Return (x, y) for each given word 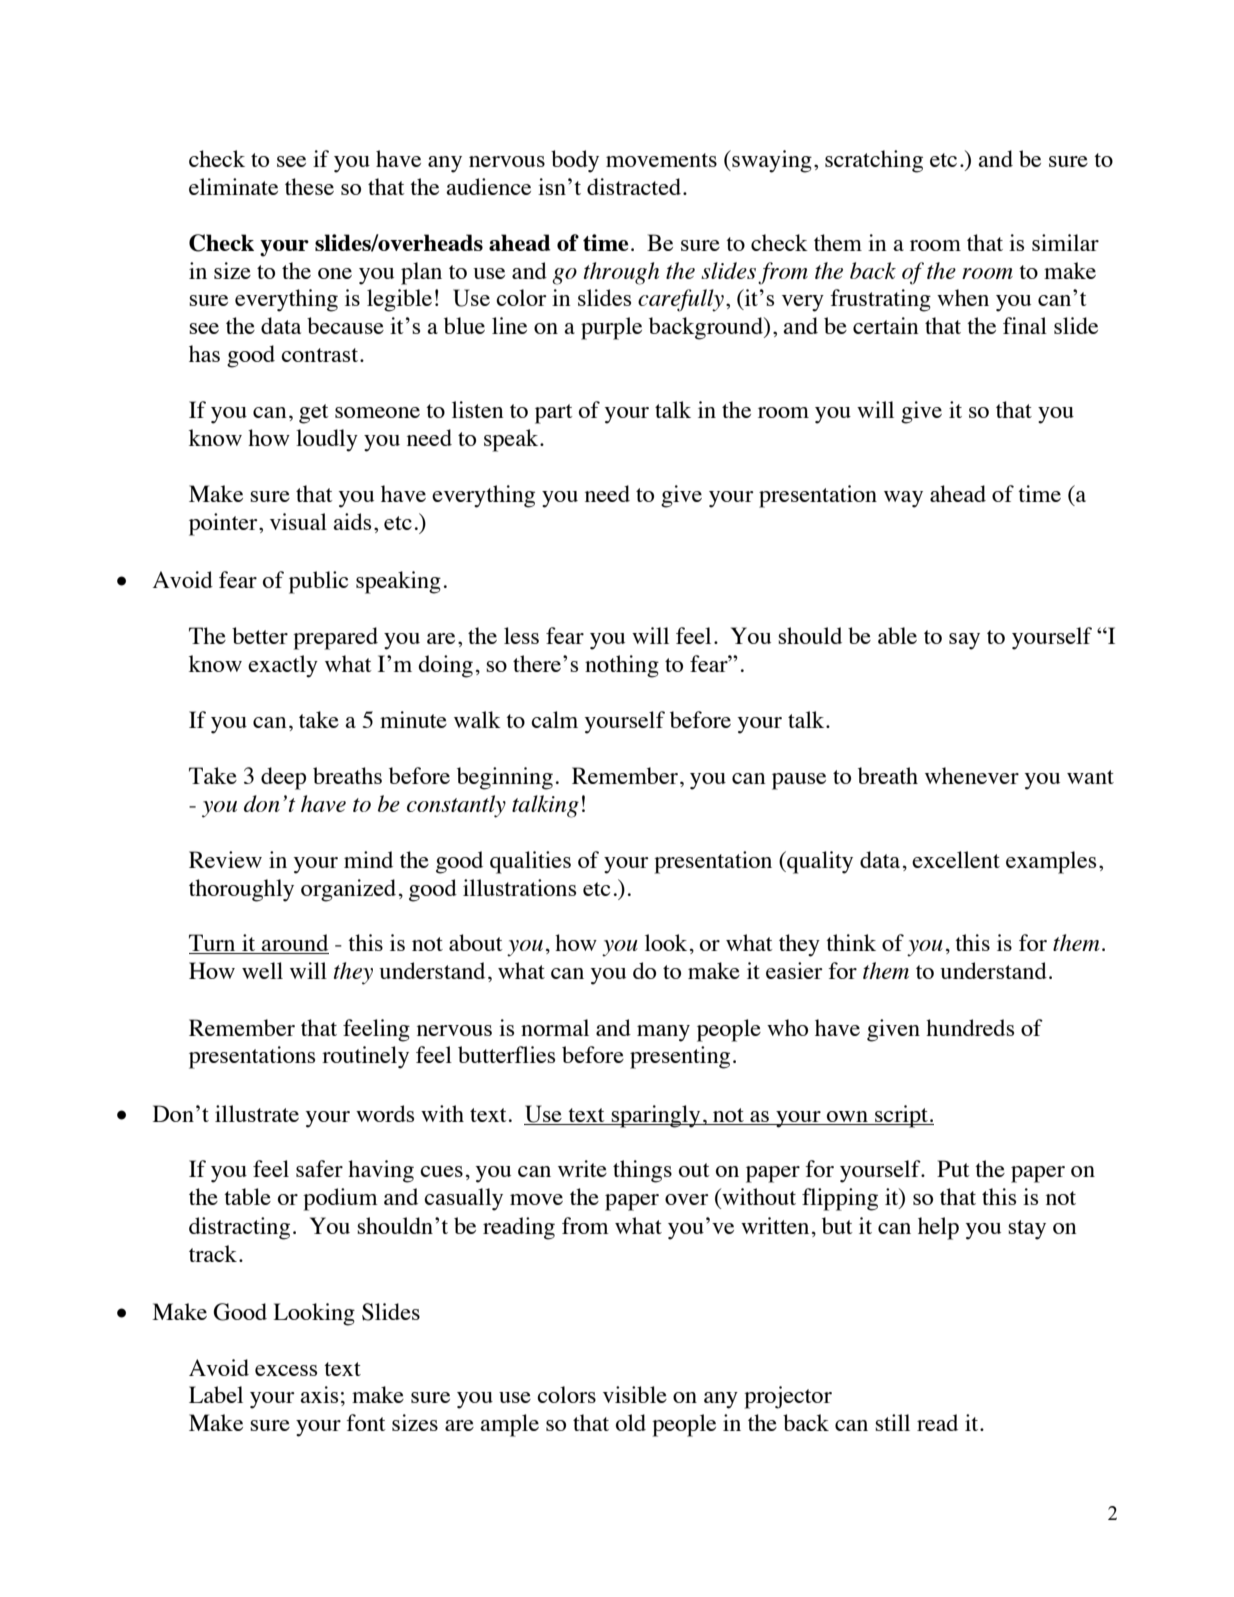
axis (319, 1394)
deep (283, 778)
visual (298, 521)
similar (1065, 242)
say (964, 641)
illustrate (257, 1113)
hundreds (970, 1027)
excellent (956, 859)
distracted (634, 186)
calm (554, 719)
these (309, 186)
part (554, 414)
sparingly (656, 1116)
